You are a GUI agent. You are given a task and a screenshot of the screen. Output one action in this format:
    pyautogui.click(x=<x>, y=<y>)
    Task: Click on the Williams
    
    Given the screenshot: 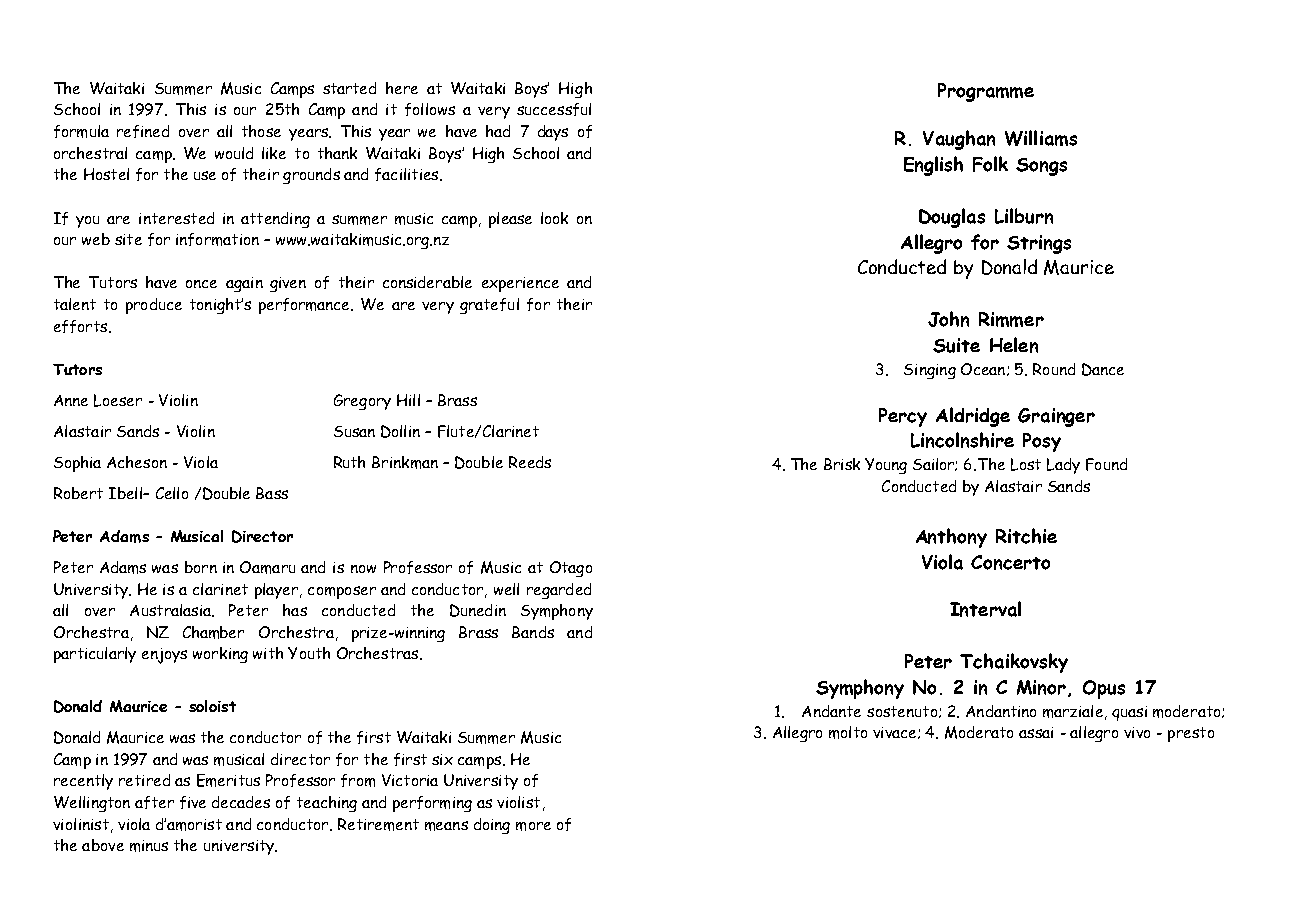 What is the action you would take?
    pyautogui.click(x=1041, y=138)
